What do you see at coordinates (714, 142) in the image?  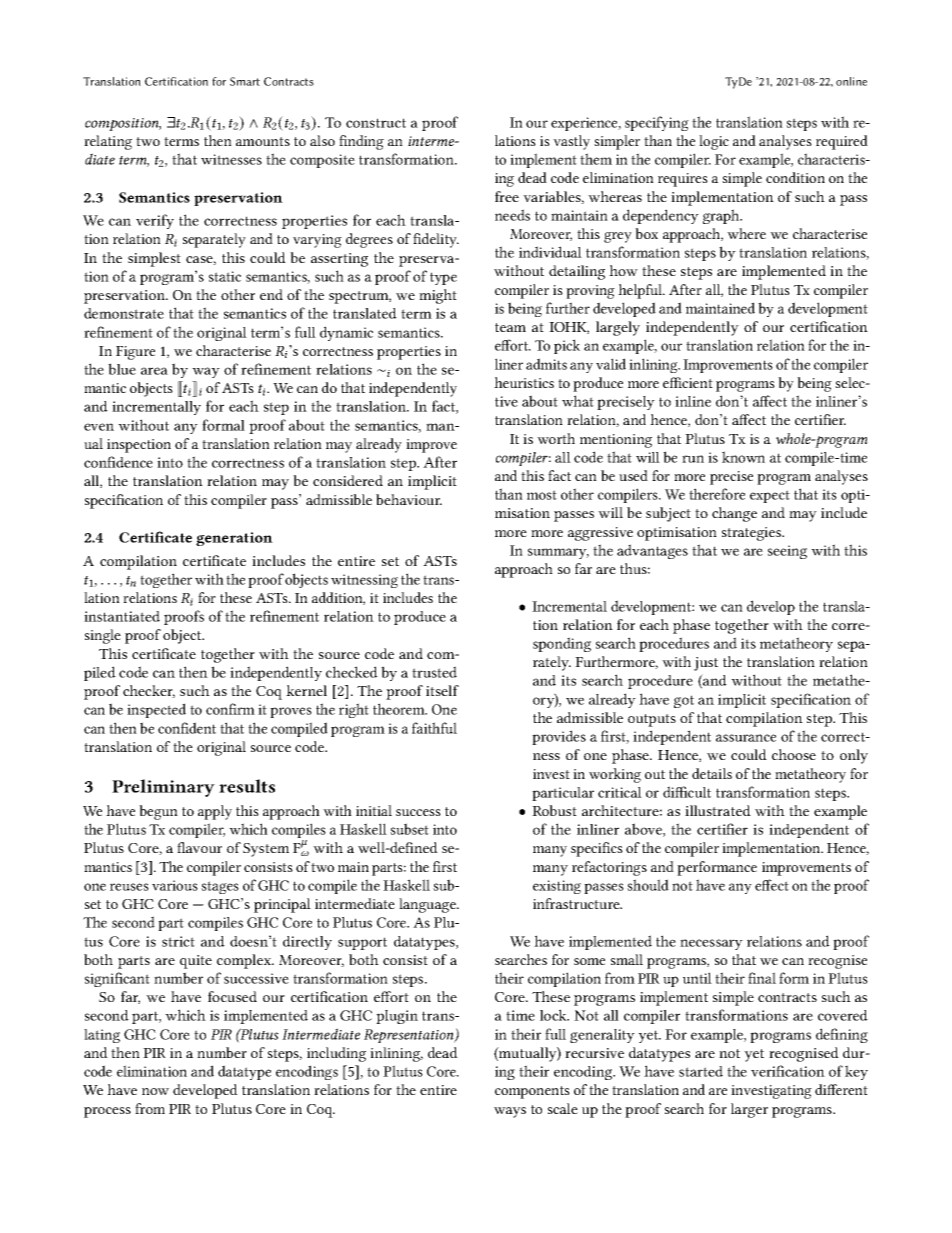 I see `logic` at bounding box center [714, 142].
